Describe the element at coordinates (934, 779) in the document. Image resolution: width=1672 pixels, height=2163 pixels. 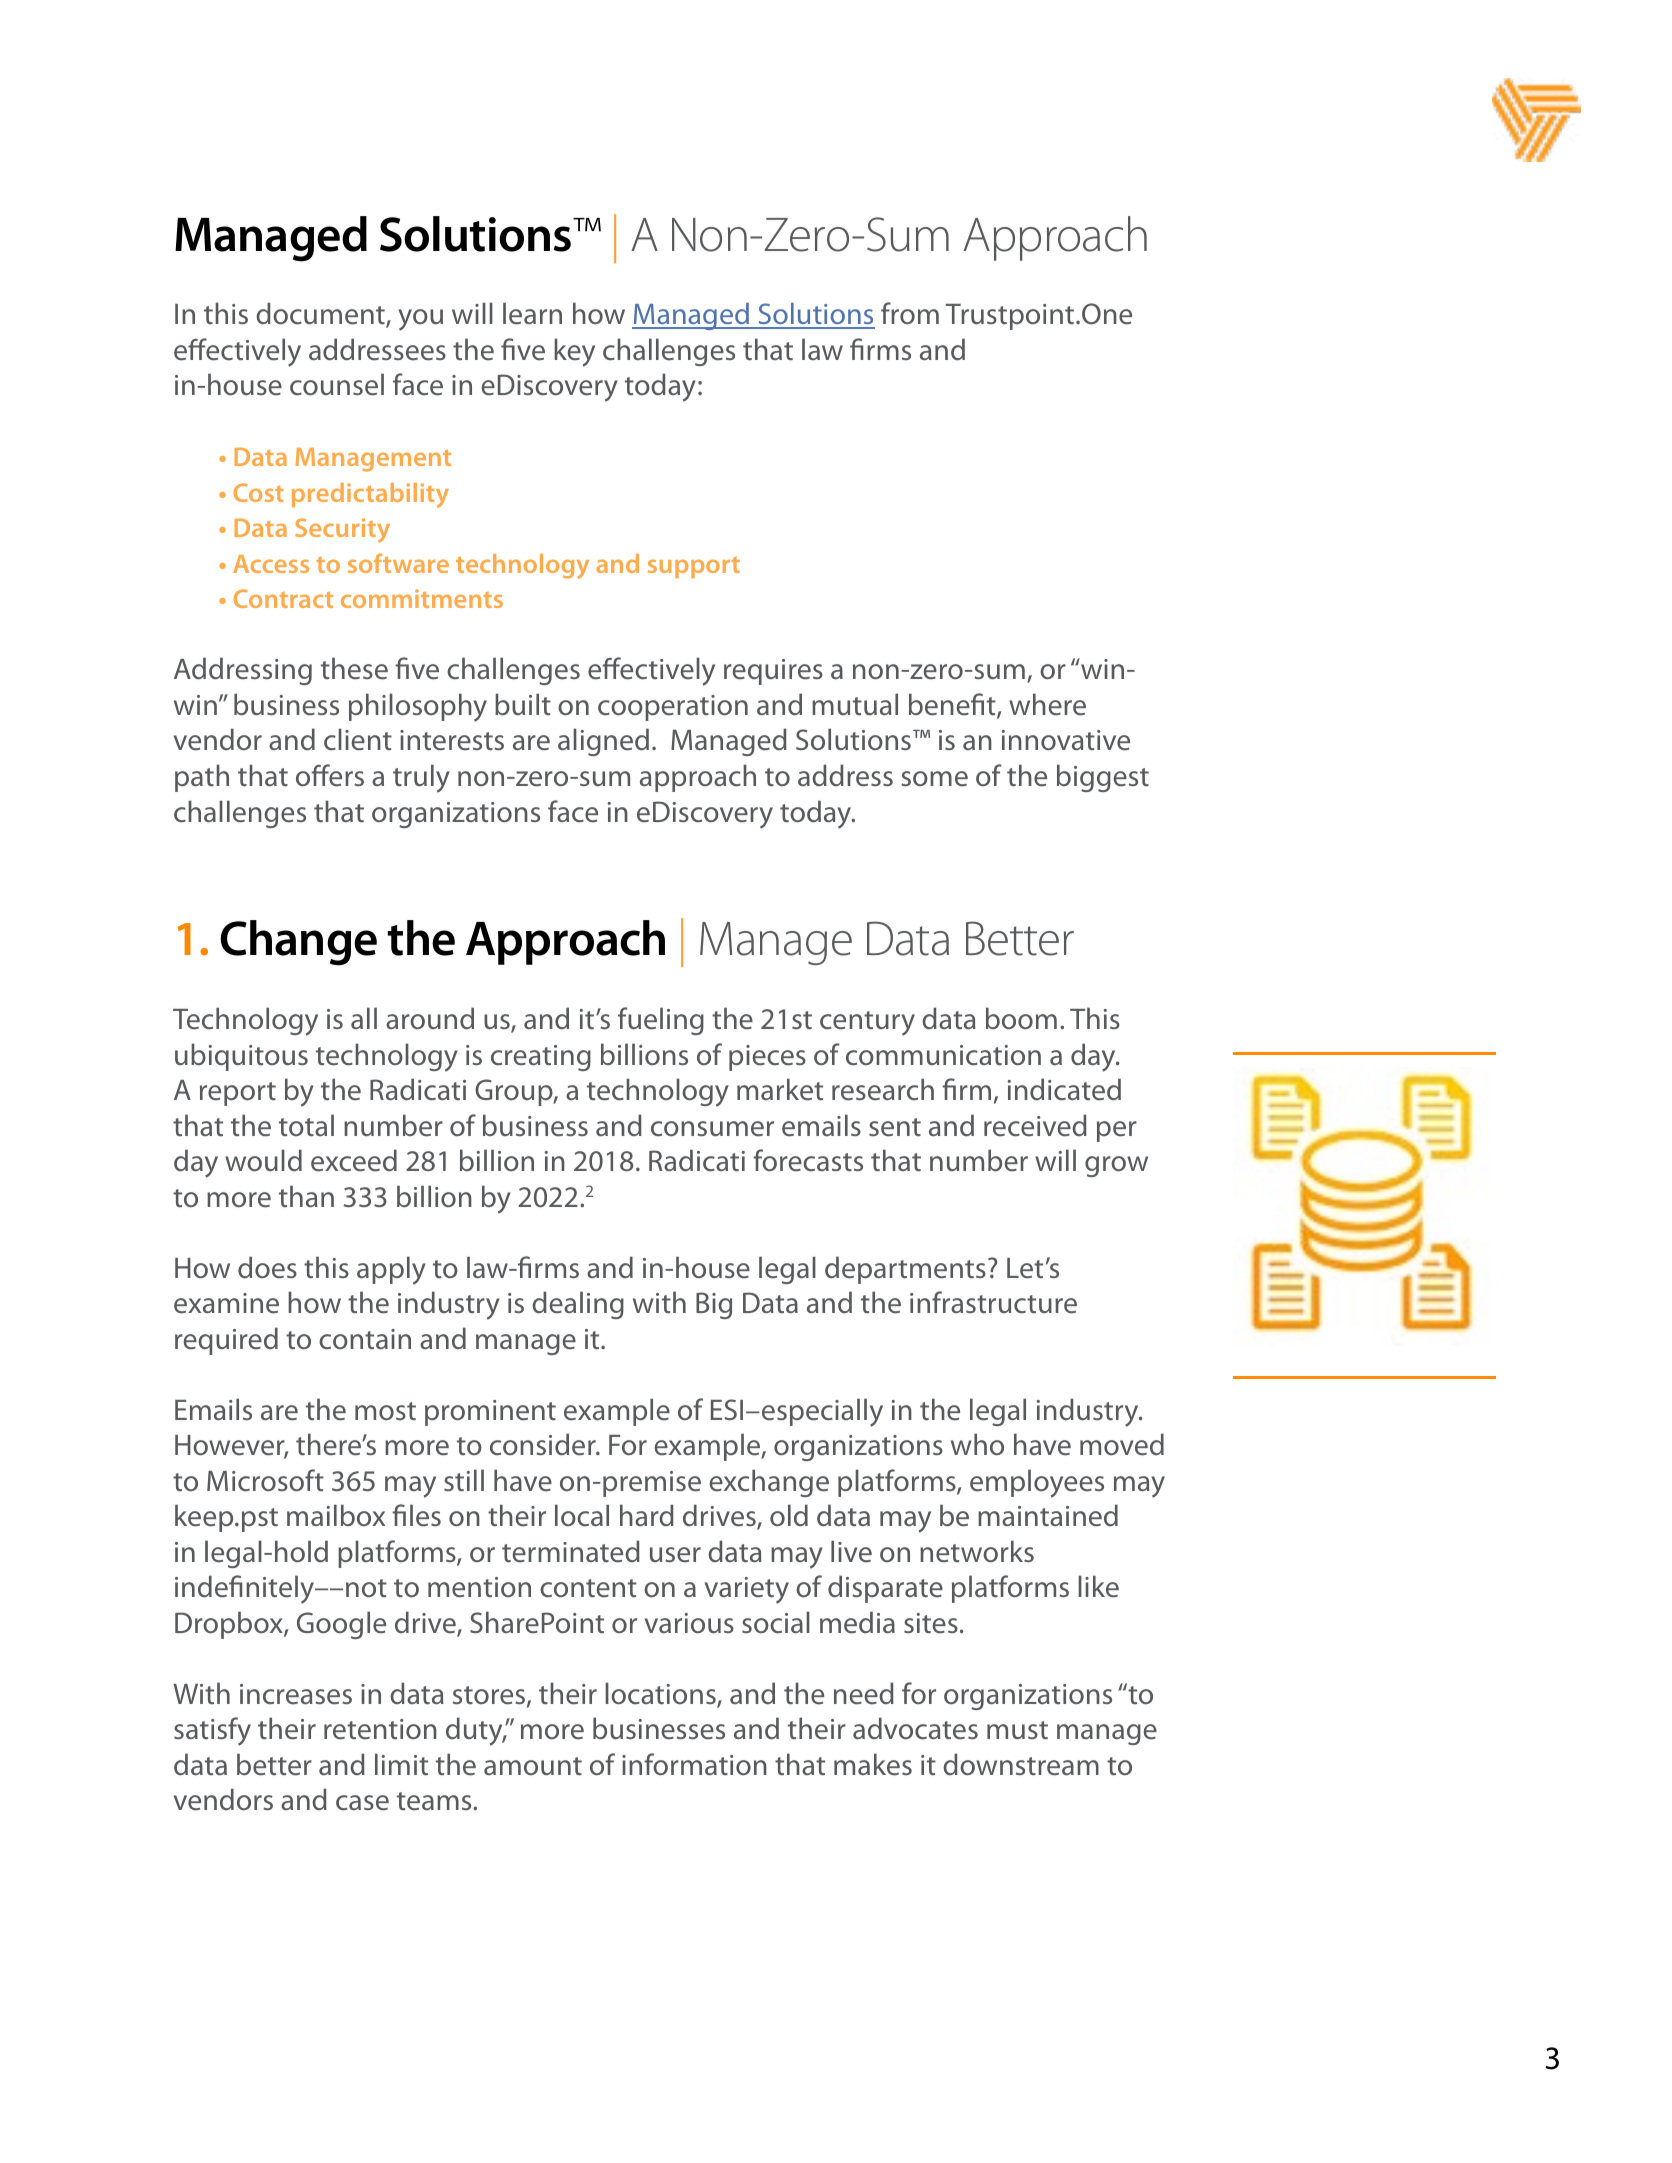
I see `some` at that location.
